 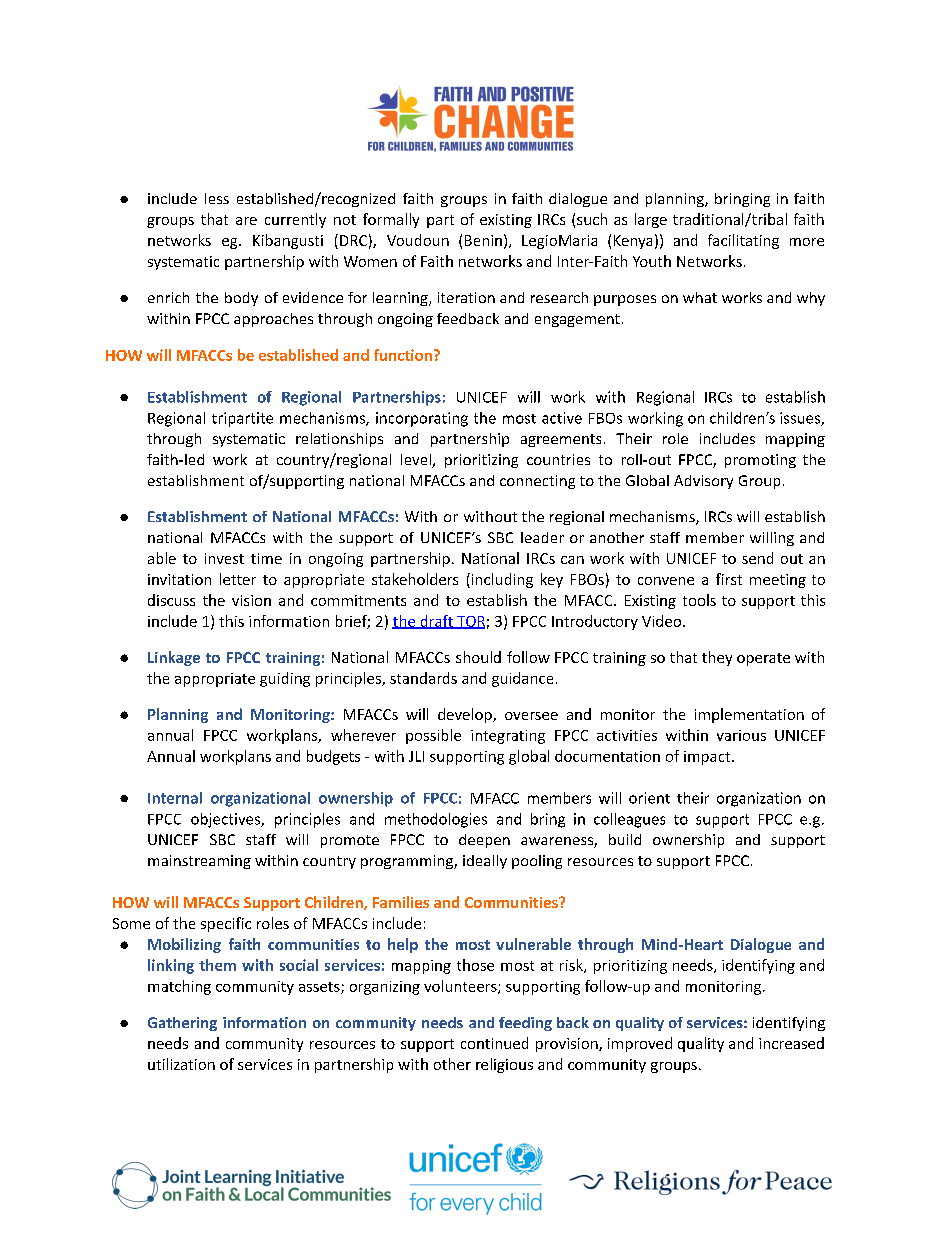 I want to click on Advisory, so click(x=703, y=482).
